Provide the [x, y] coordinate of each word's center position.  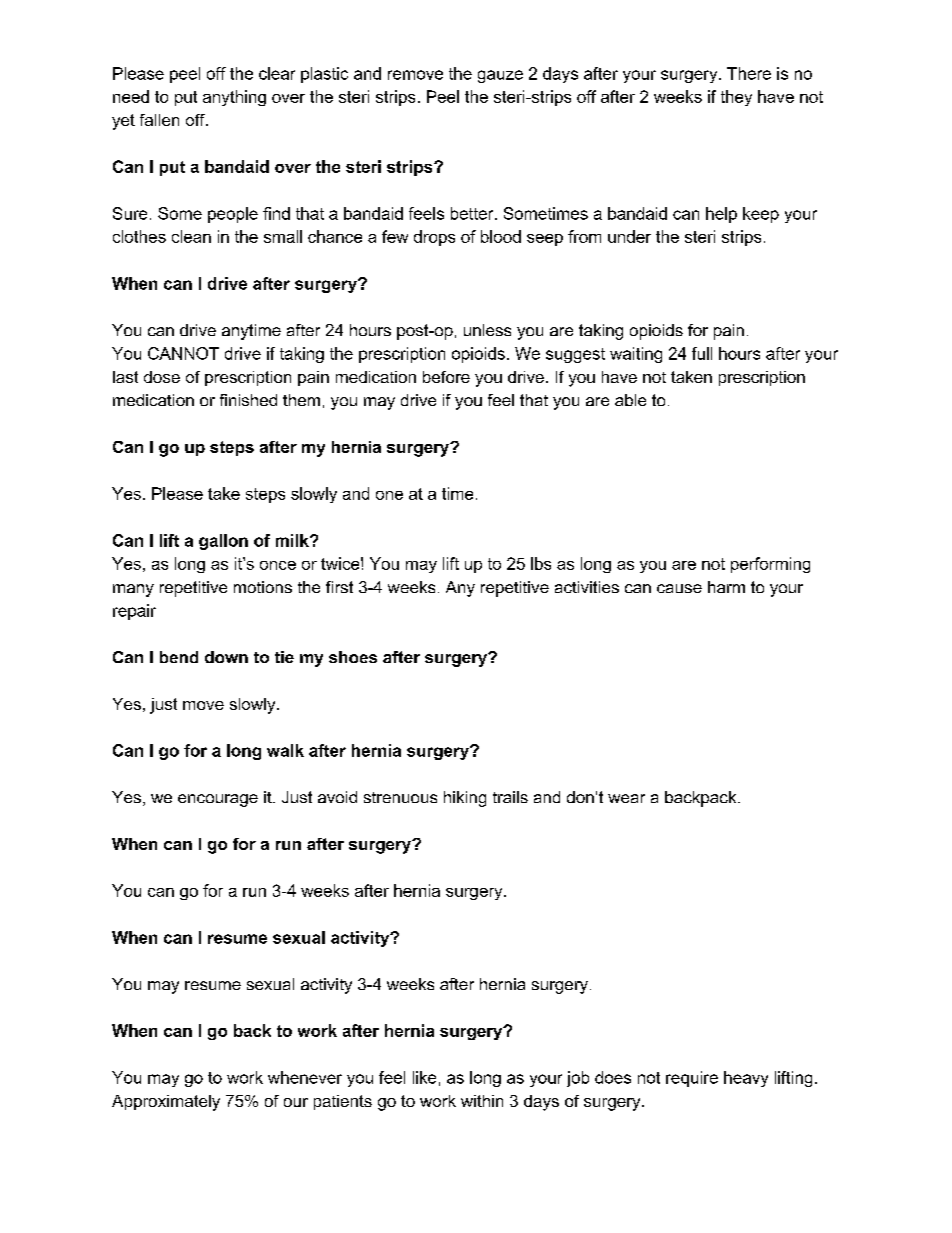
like [424, 1077]
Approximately [166, 1103]
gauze [500, 76]
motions [263, 587]
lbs [541, 563]
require [692, 1079]
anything [234, 98]
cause [679, 588]
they [736, 98]
